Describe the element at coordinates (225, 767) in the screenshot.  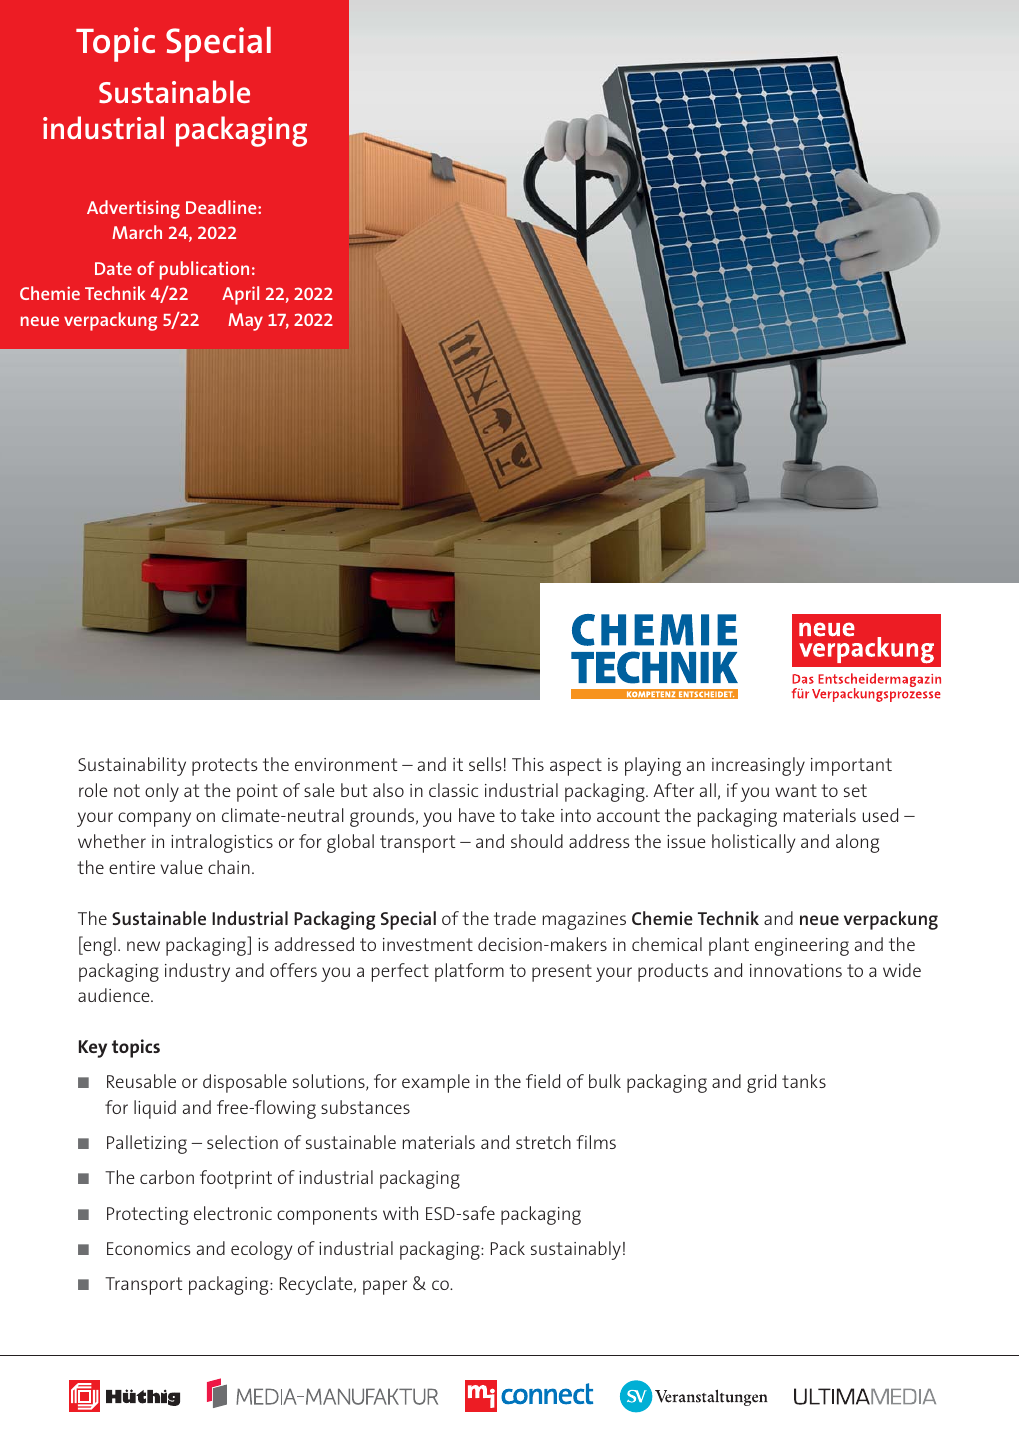
I see `protects` at that location.
